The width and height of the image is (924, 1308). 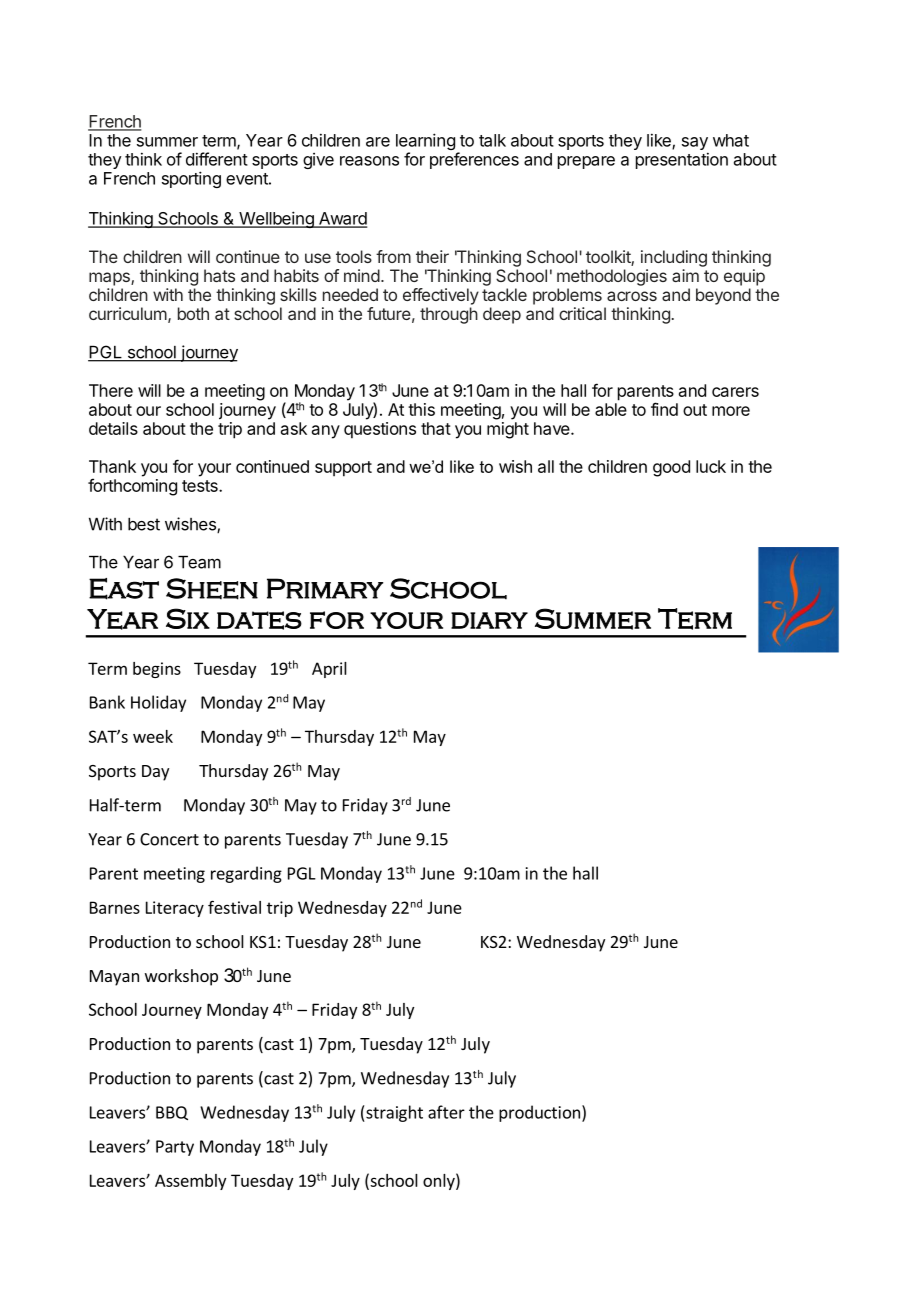 What do you see at coordinates (682, 160) in the image?
I see `presentation` at bounding box center [682, 160].
